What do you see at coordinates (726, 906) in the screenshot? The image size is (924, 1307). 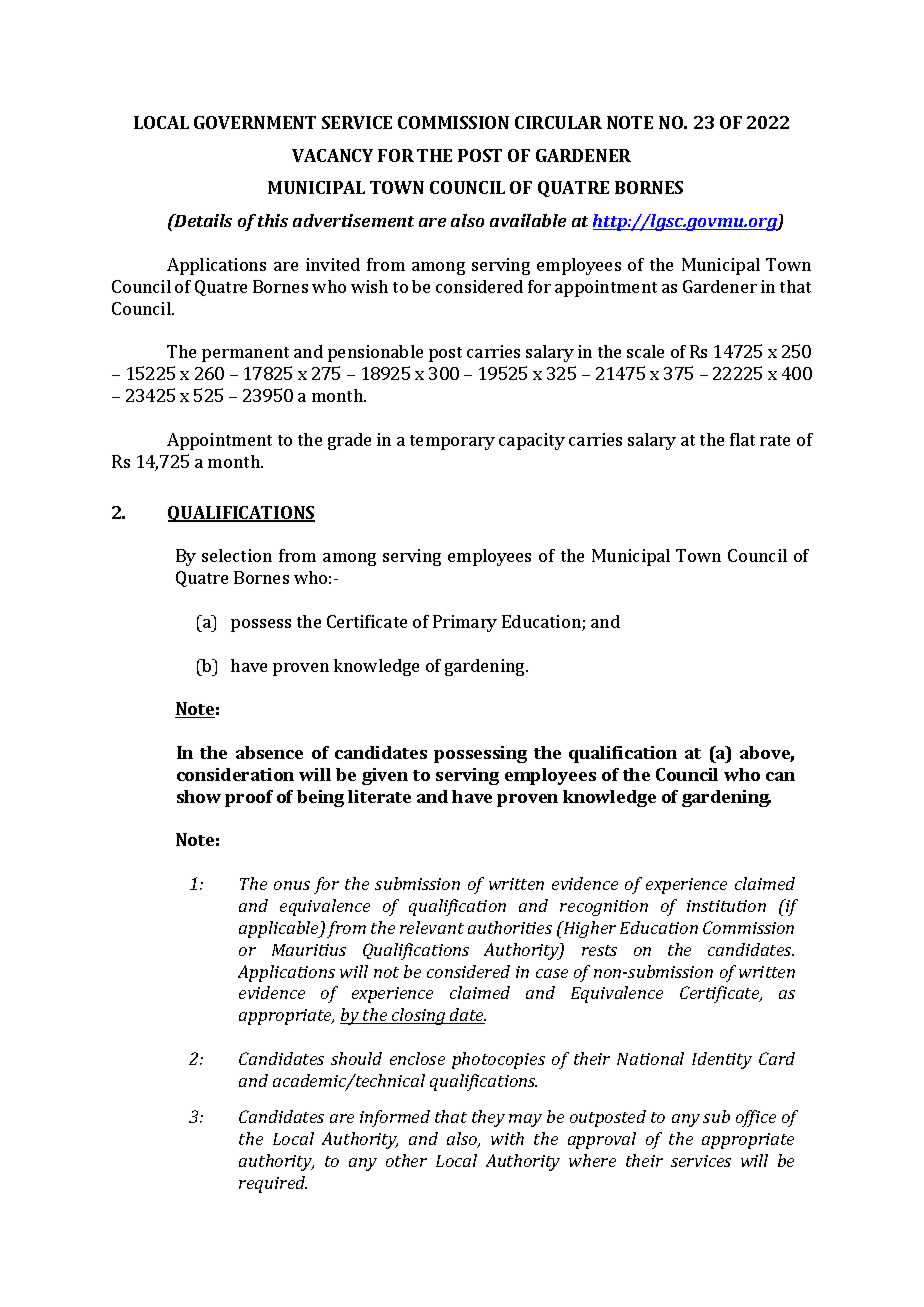 I see `institution` at bounding box center [726, 906].
